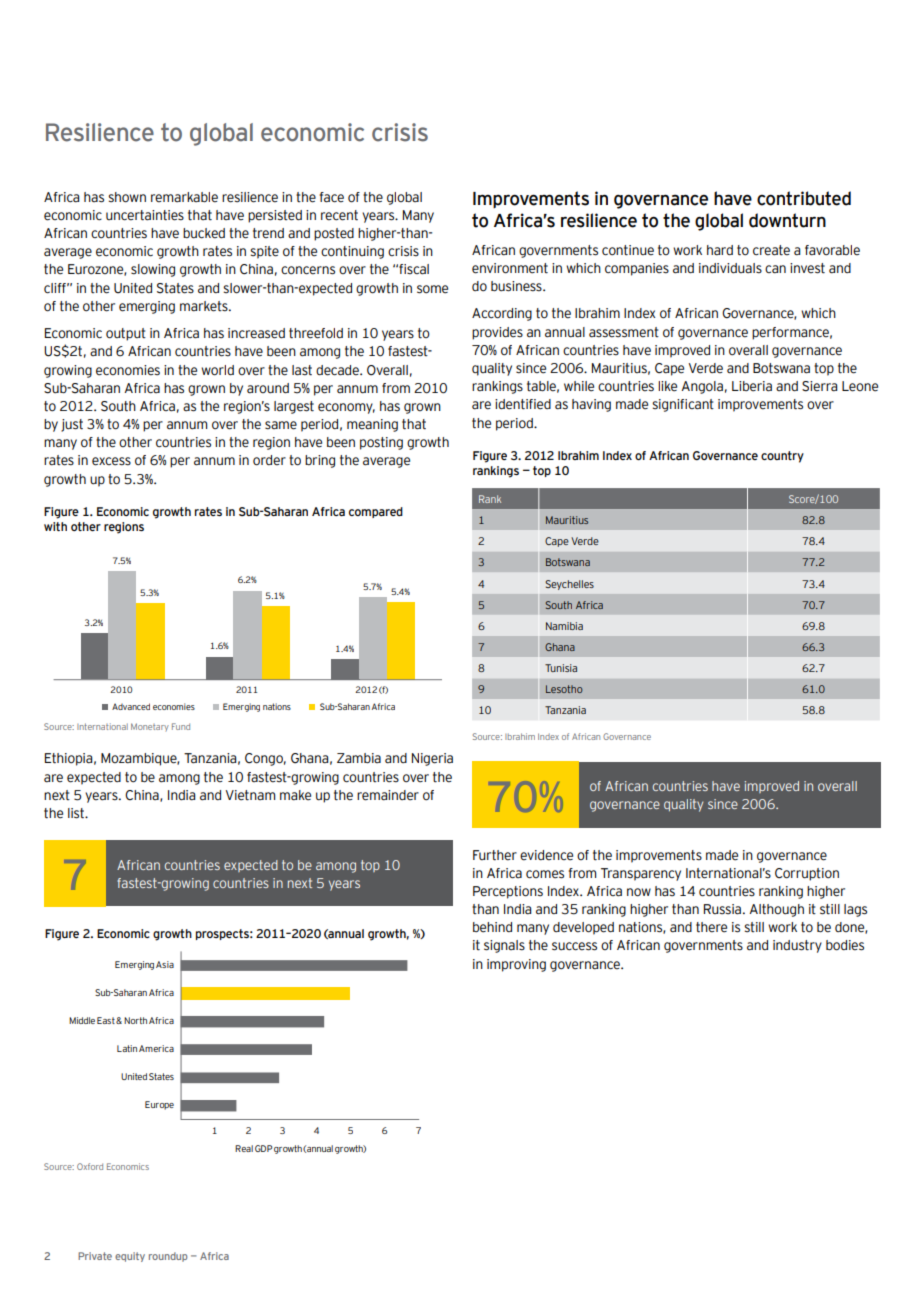 This screenshot has height=1308, width=924. Describe the element at coordinates (150, 727) in the screenshot. I see `Monetary` at that location.
